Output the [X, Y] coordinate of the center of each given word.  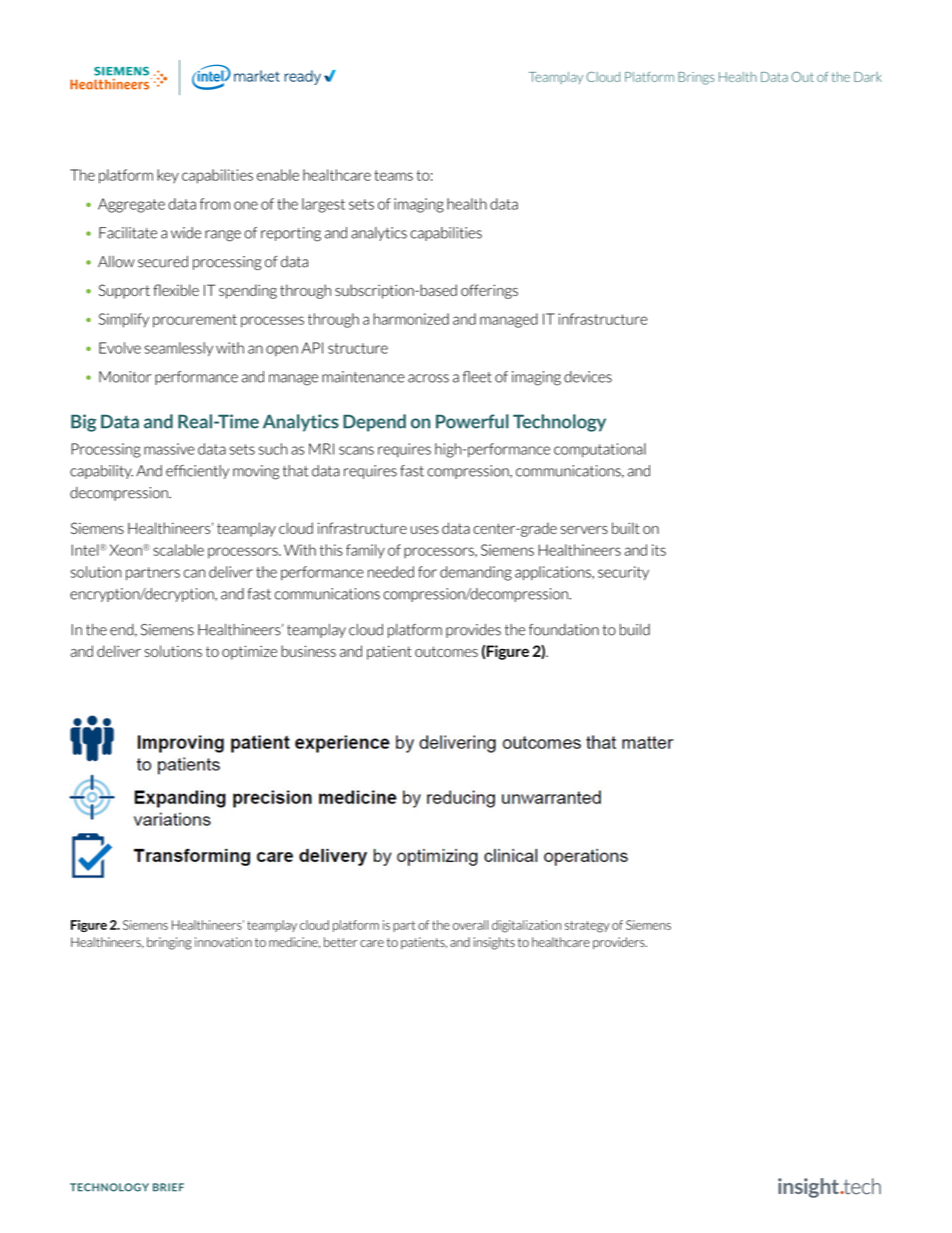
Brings [696, 78]
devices [588, 377]
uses [425, 530]
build [635, 630]
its [659, 550]
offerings [489, 291]
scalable [178, 550]
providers [620, 943]
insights [494, 943]
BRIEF [168, 1187]
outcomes [446, 651]
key [168, 176]
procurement [195, 321]
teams [393, 175]
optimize [249, 653]
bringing [169, 943]
